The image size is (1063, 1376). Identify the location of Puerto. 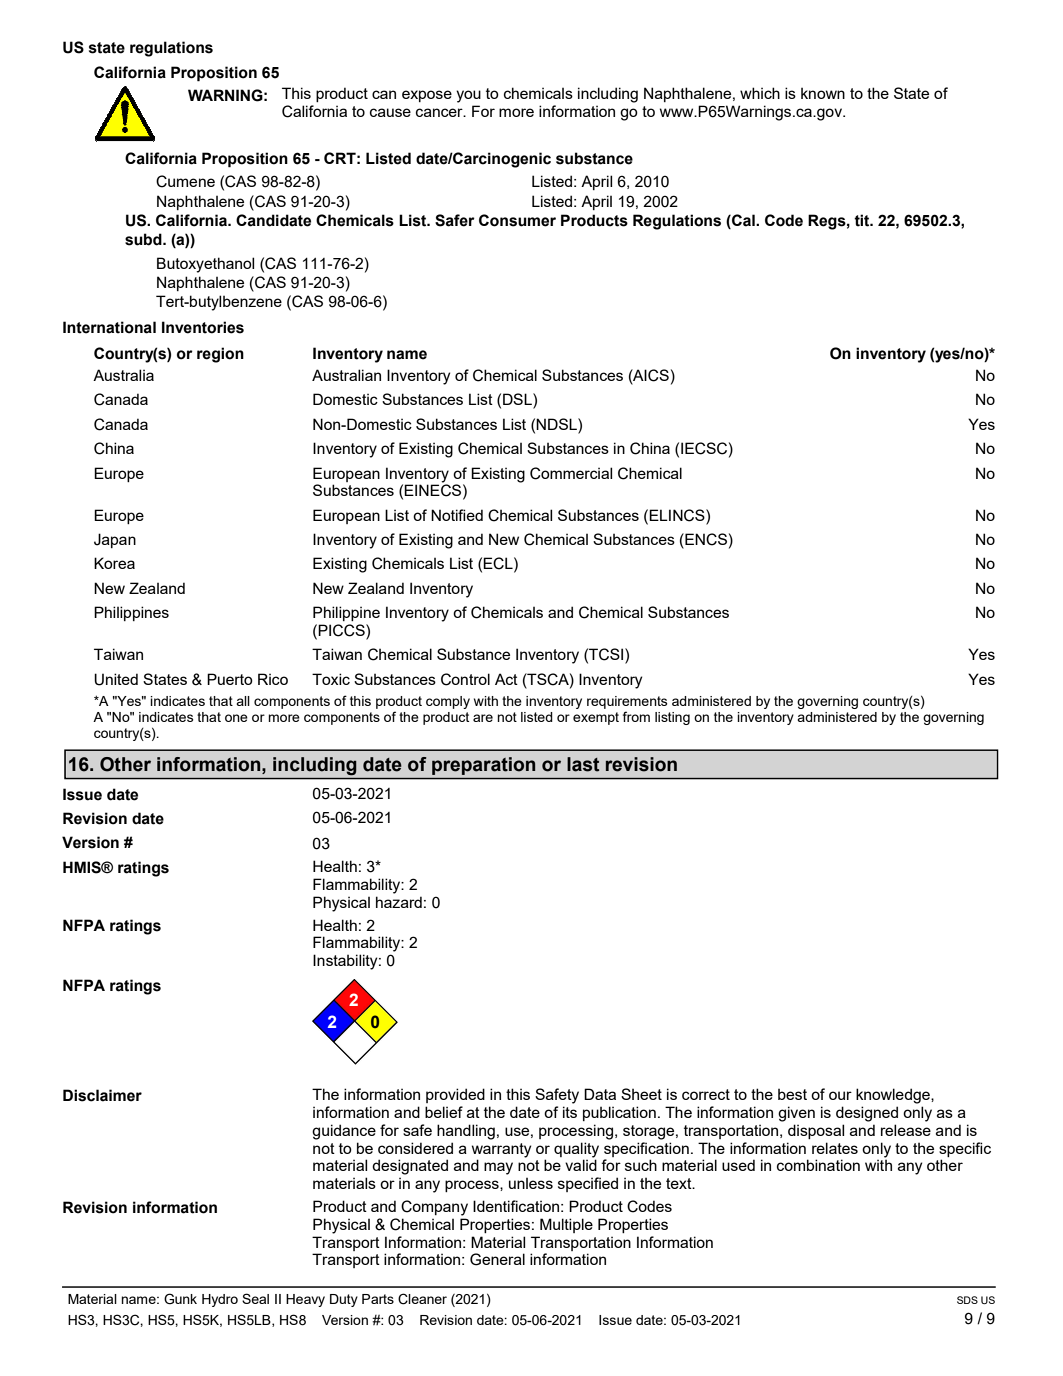
(230, 679).
